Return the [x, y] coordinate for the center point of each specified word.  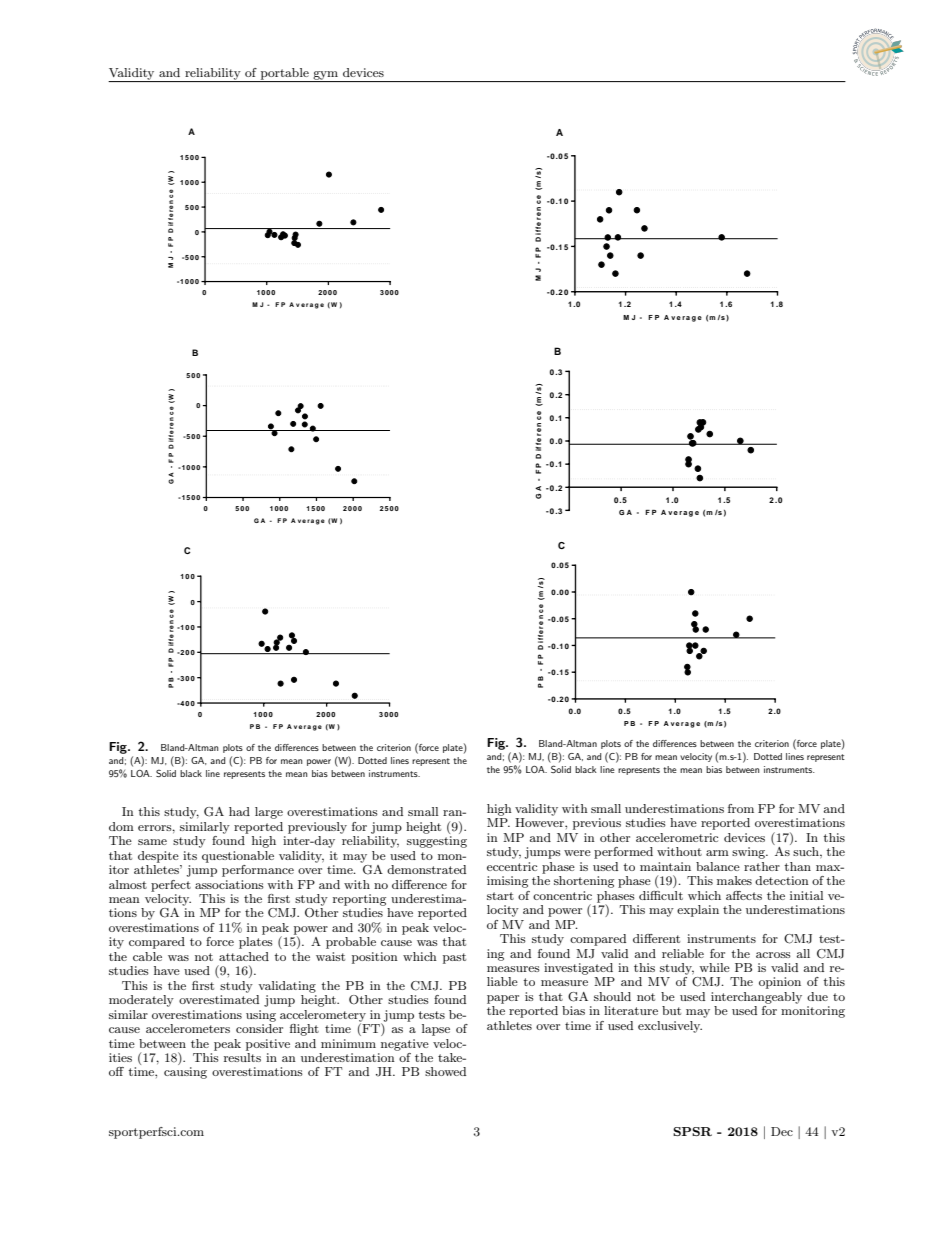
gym [325, 76]
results [242, 1056]
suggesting [437, 842]
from [741, 808]
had [239, 811]
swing [750, 853]
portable [284, 75]
